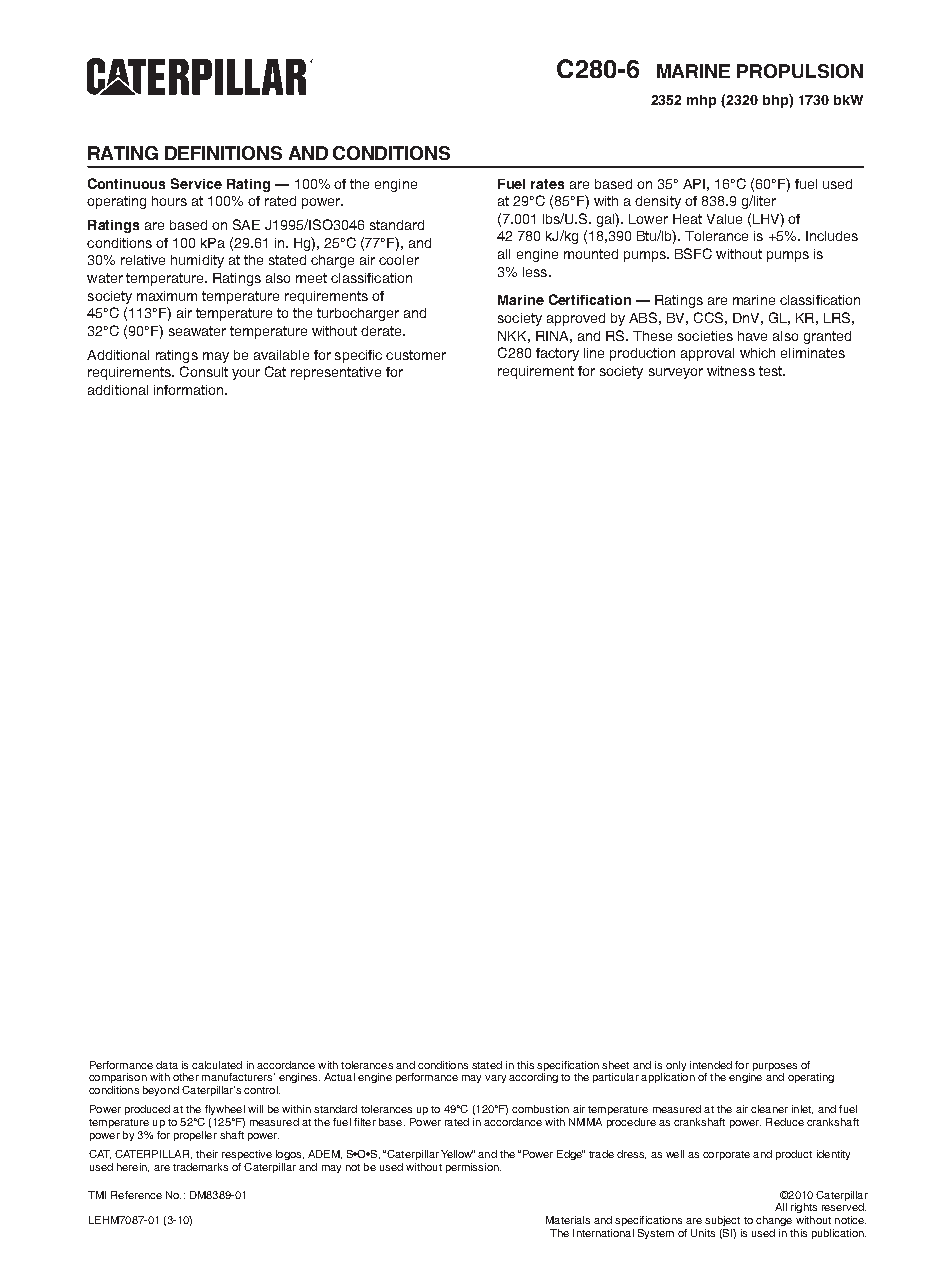 The height and width of the document is (1267, 952). I want to click on test, so click(771, 371).
